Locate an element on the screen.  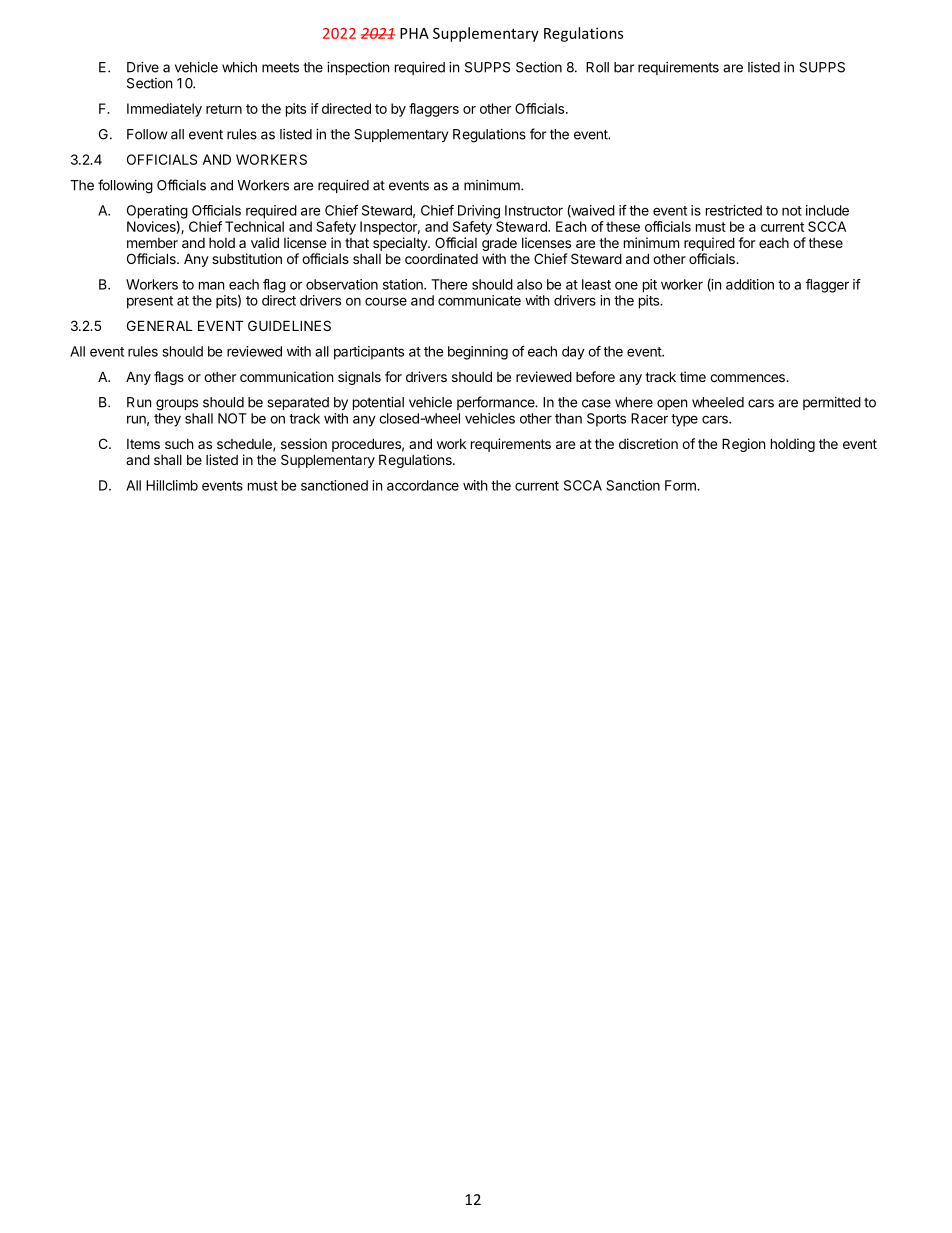
such is located at coordinates (179, 444).
